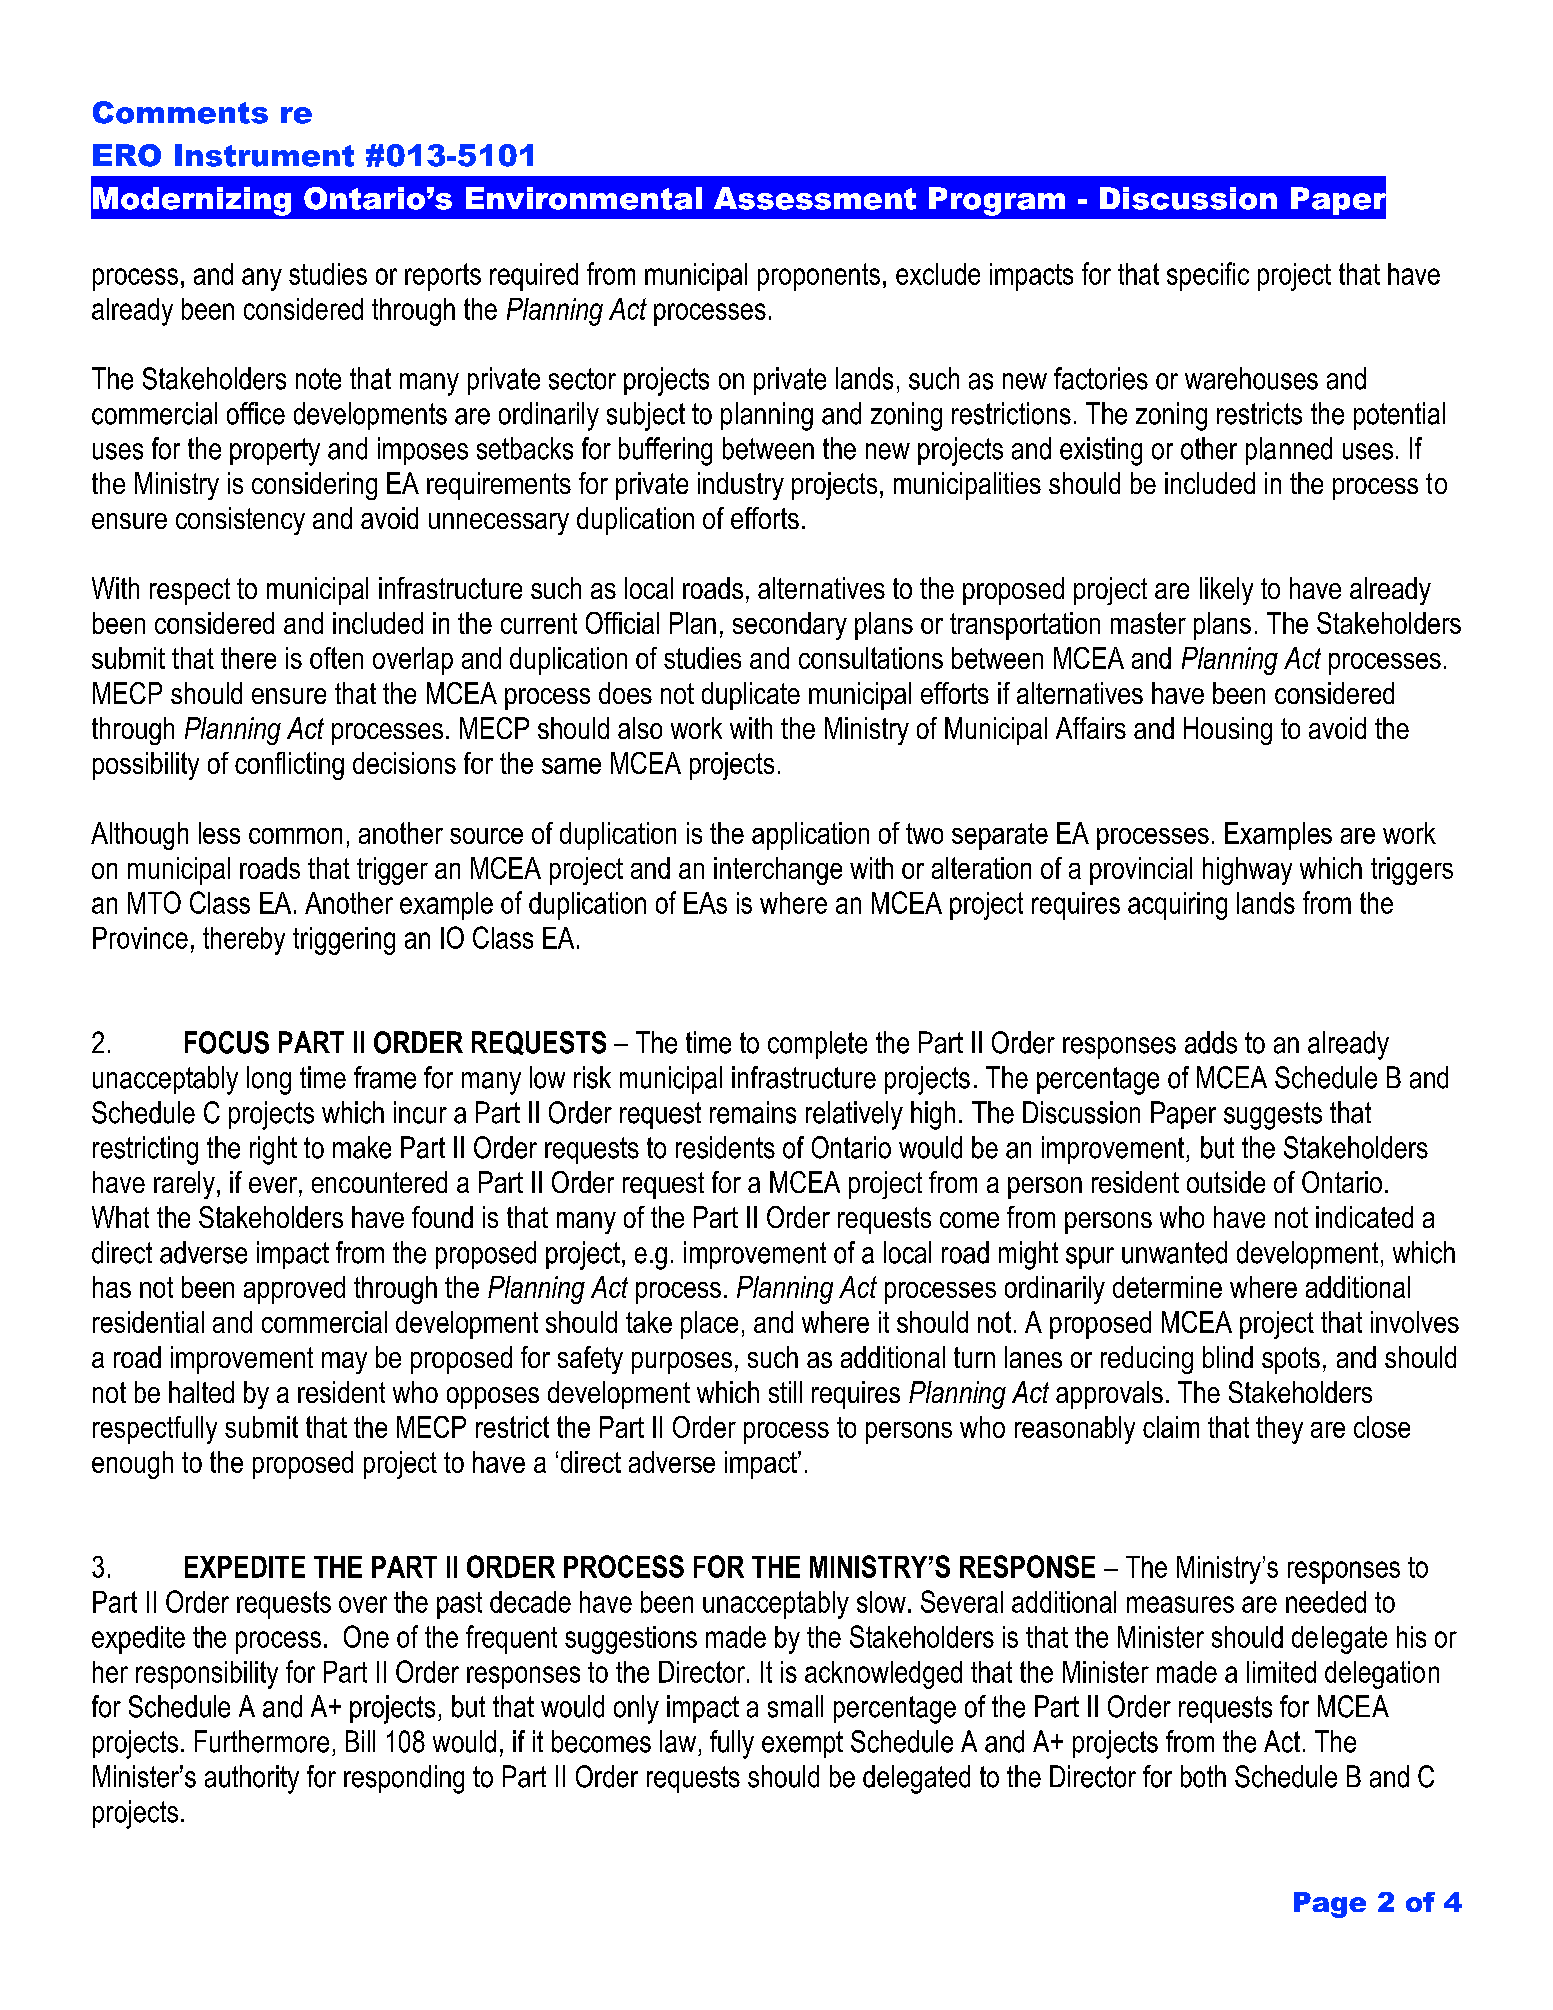 This page has width=1553, height=2010. What do you see at coordinates (252, 1779) in the page?
I see `authority` at bounding box center [252, 1779].
